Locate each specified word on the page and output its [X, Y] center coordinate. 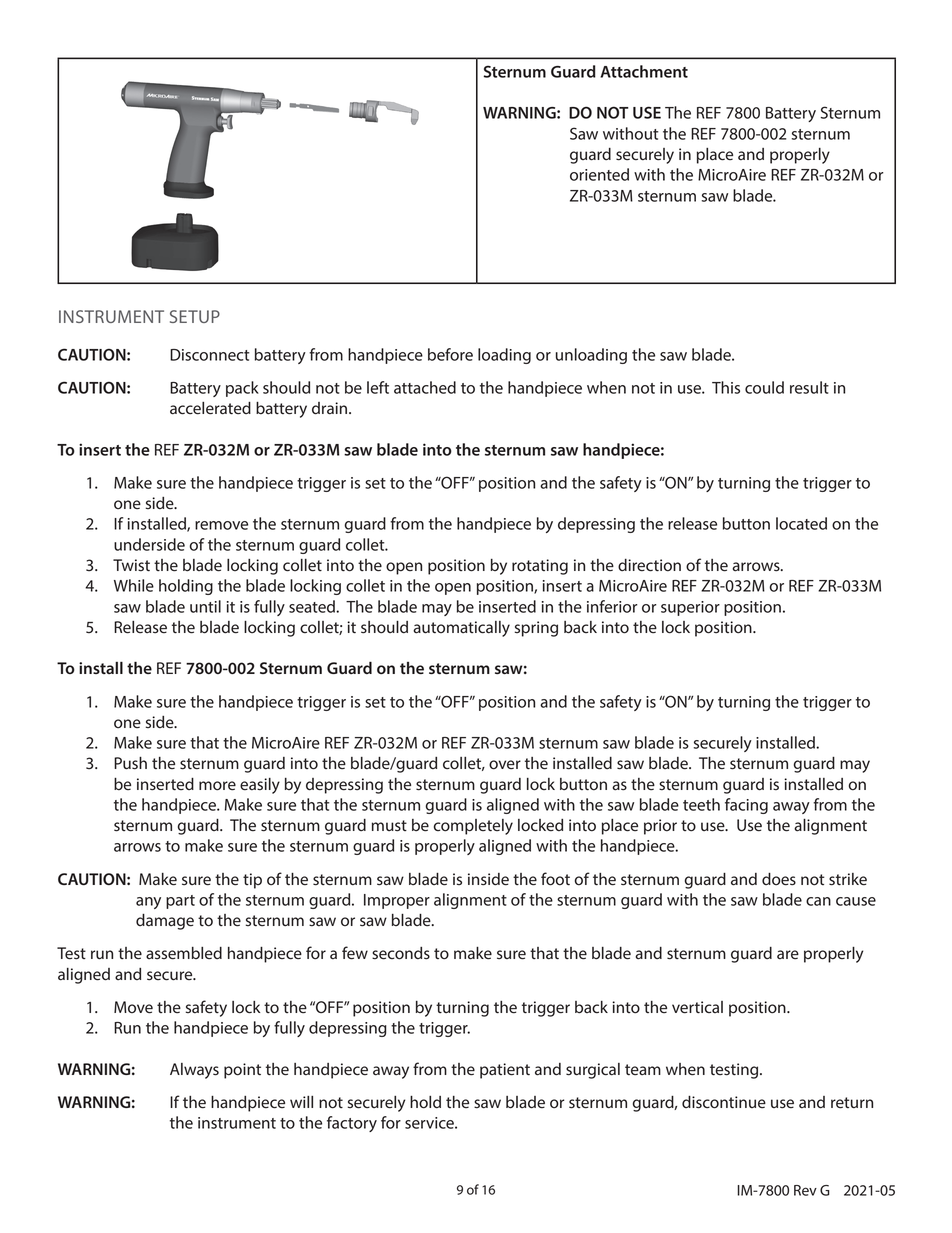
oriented [599, 174]
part [180, 902]
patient [505, 1071]
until [205, 606]
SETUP [195, 316]
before [450, 354]
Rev [805, 1190]
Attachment [644, 71]
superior [690, 608]
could [764, 387]
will [301, 1102]
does [779, 879]
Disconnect [210, 355]
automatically [461, 629]
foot [555, 879]
